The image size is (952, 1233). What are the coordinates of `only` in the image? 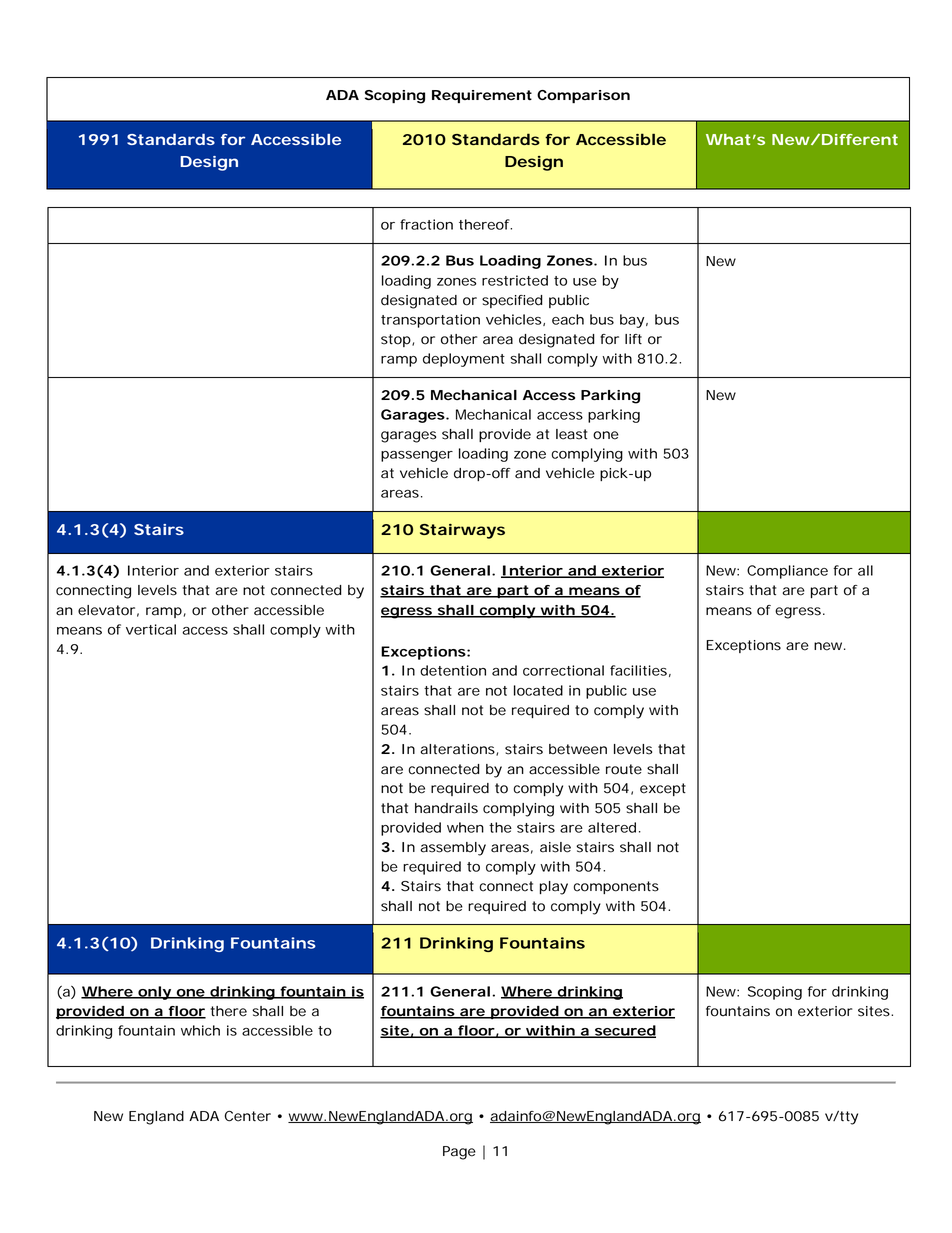 It's located at (154, 993).
